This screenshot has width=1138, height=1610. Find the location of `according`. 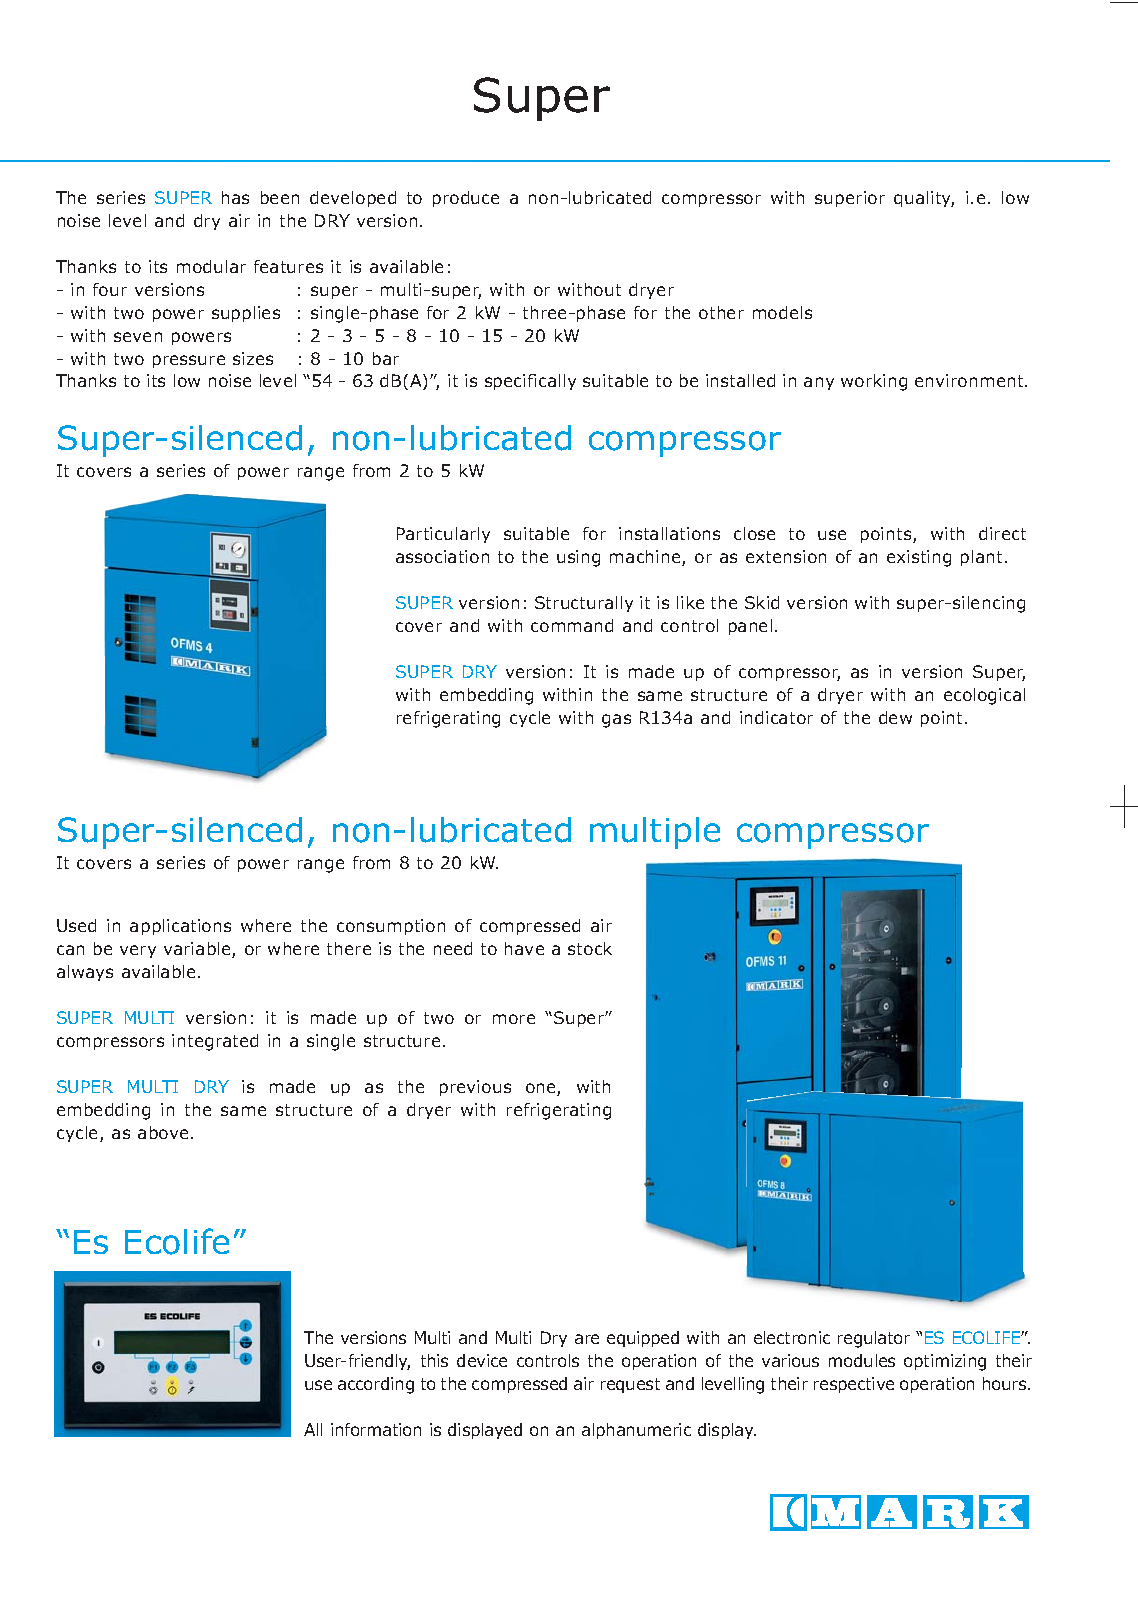

according is located at coordinates (376, 1385).
